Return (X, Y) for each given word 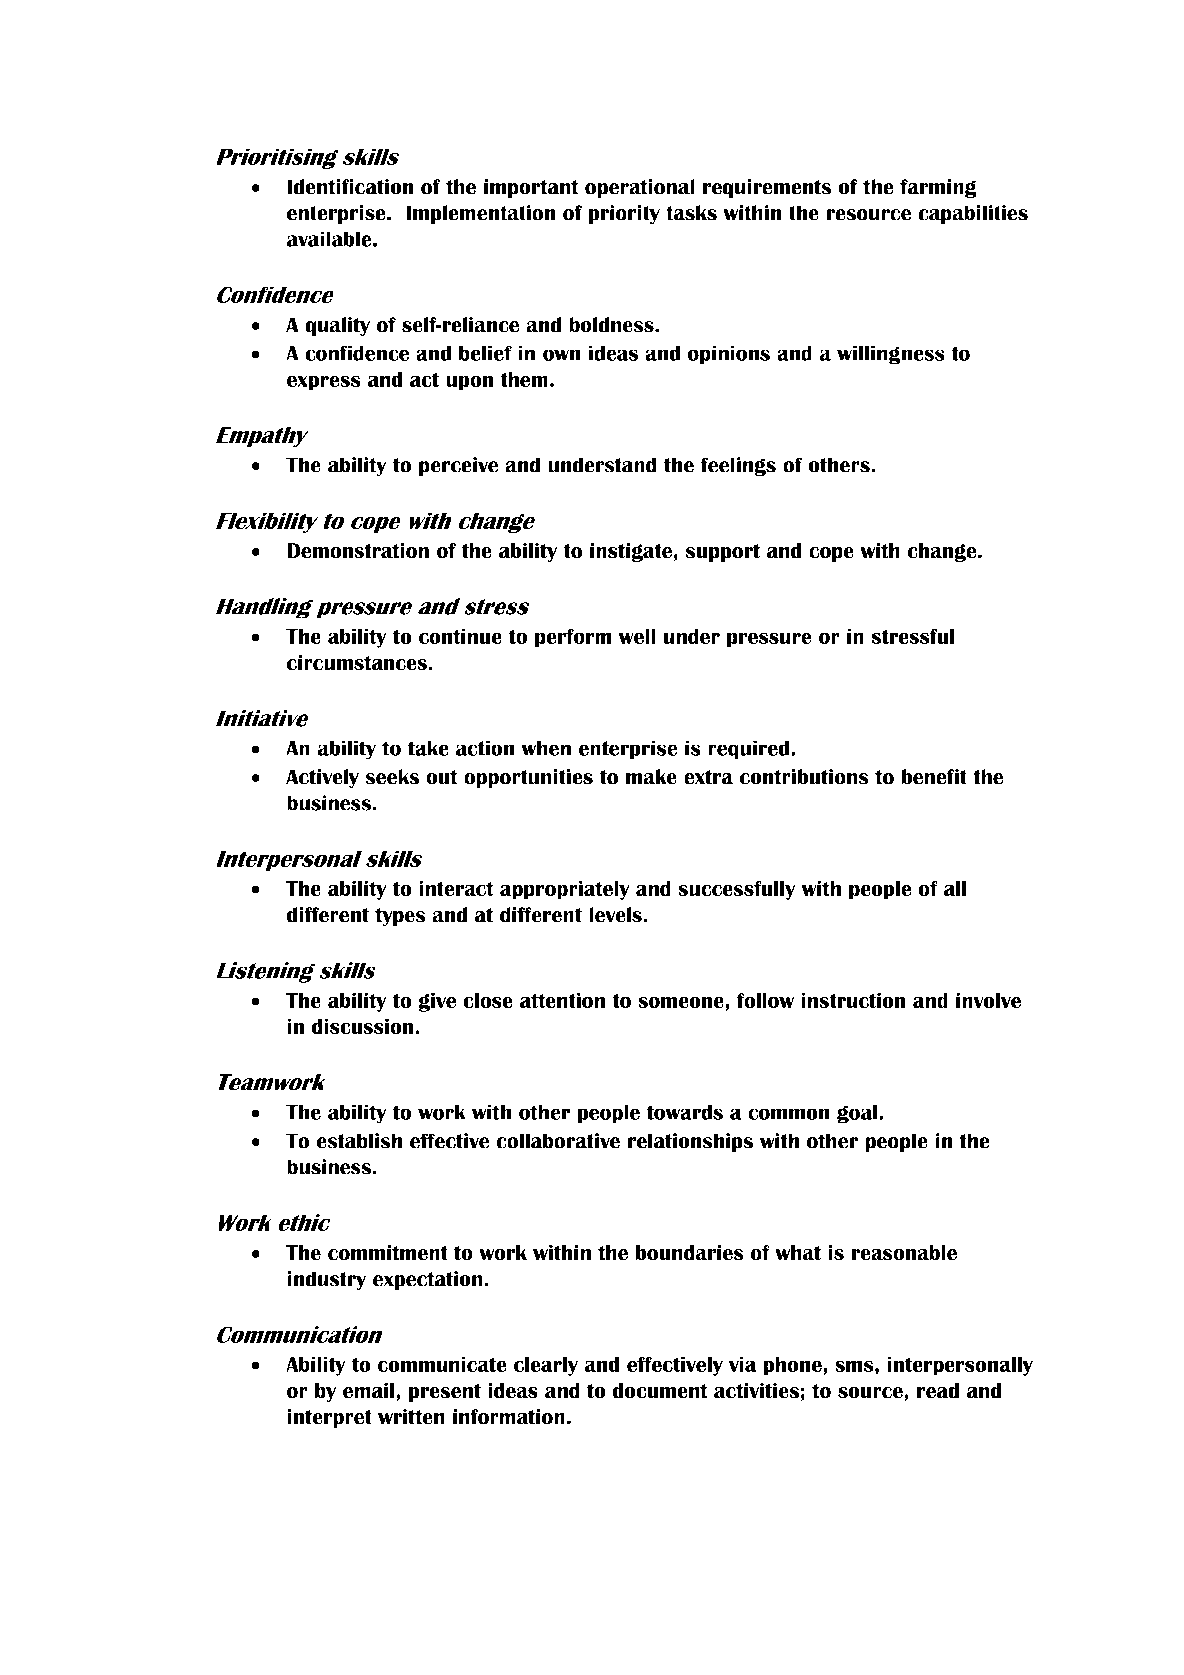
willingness (891, 355)
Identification (350, 187)
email (370, 1391)
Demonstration (358, 551)
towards (684, 1112)
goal (858, 1114)
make (651, 777)
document (659, 1391)
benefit (934, 777)
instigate (631, 552)
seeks (392, 777)
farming (938, 188)
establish (359, 1141)
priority (624, 214)
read (938, 1391)
